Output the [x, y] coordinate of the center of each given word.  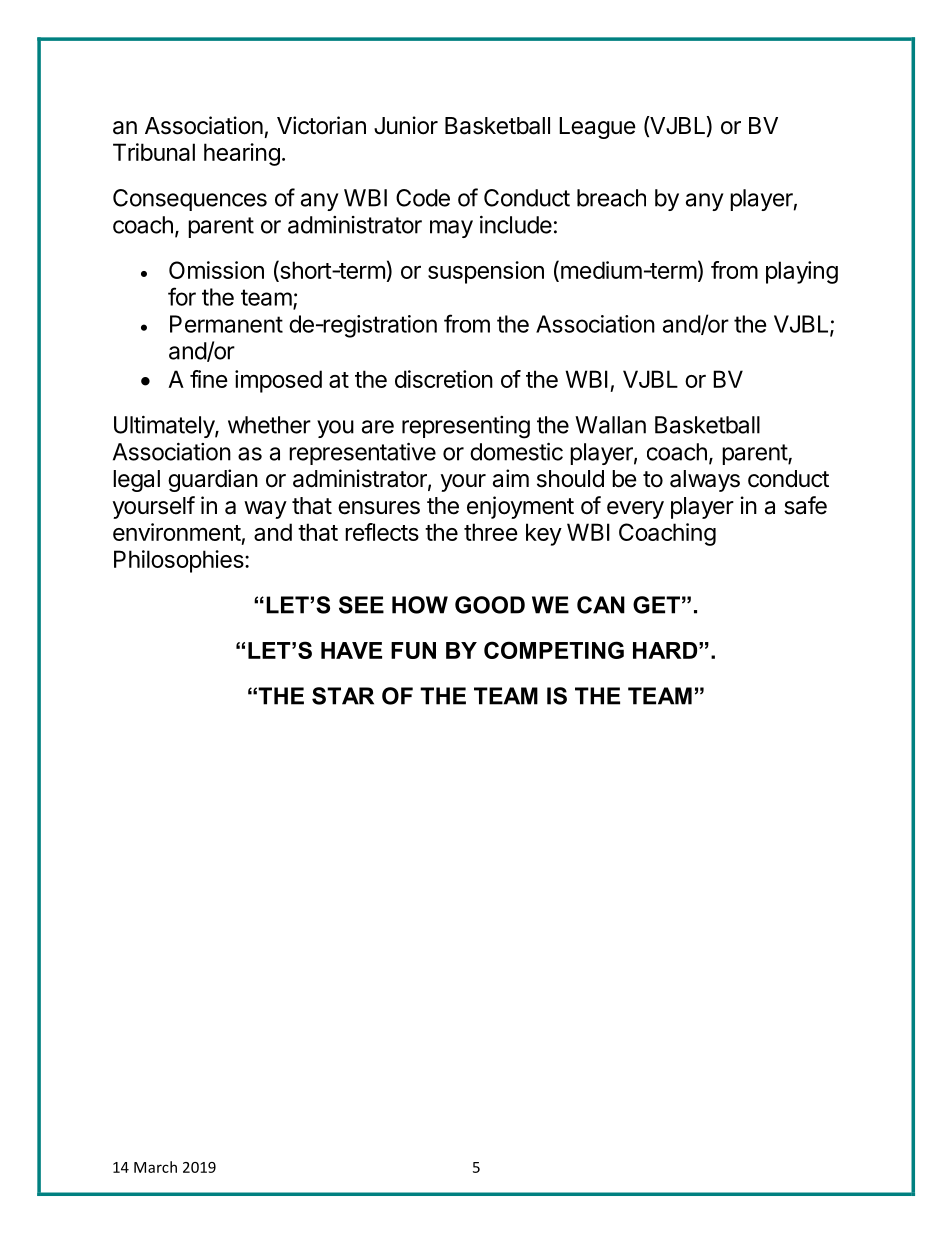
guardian [213, 480]
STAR [343, 696]
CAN [601, 605]
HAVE [351, 650]
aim [511, 478]
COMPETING [554, 650]
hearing [242, 154]
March [155, 1167]
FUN [413, 650]
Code [423, 198]
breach [611, 198]
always [705, 481]
